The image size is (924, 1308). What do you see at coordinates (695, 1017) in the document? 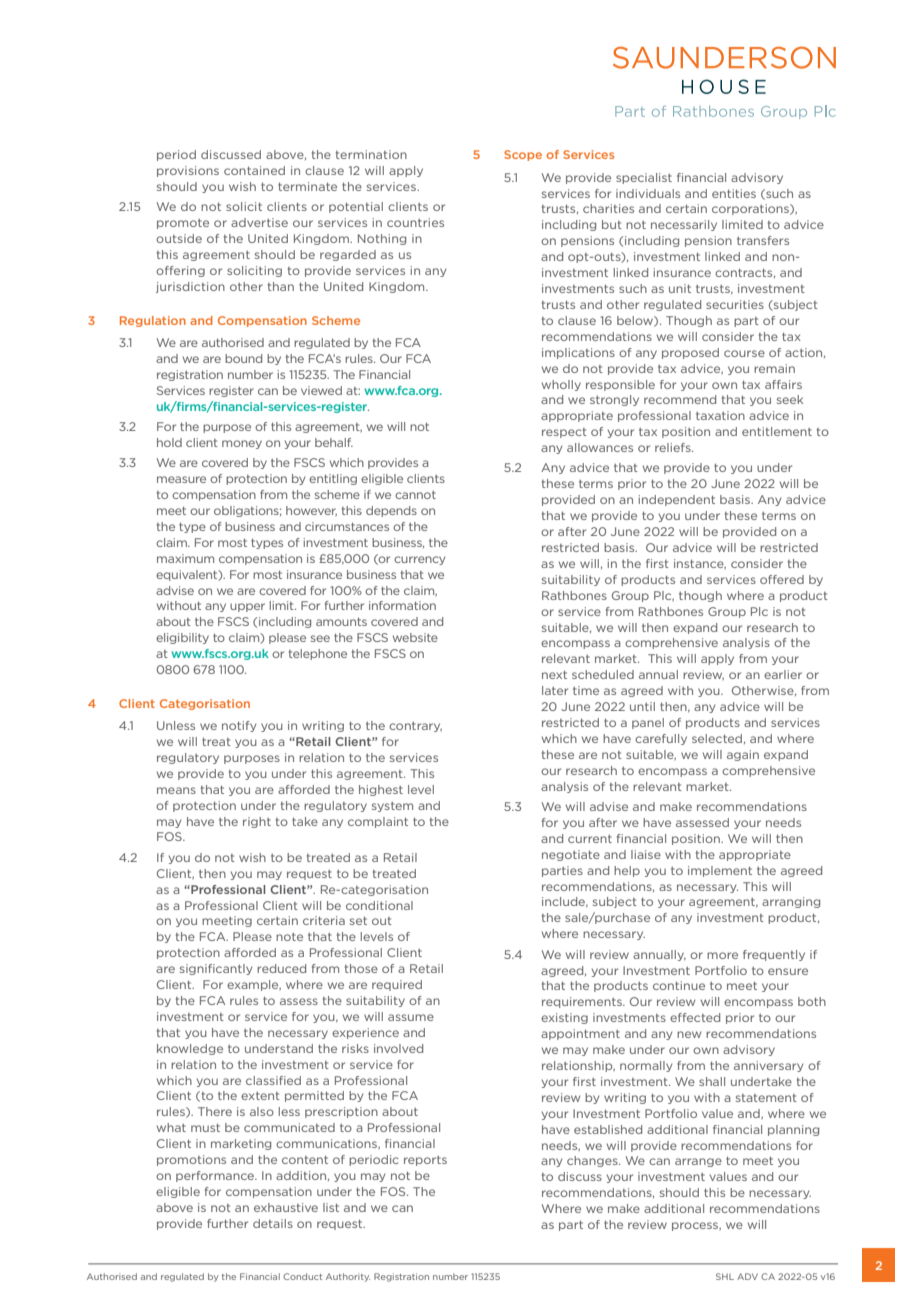
I see `effected` at bounding box center [695, 1017].
